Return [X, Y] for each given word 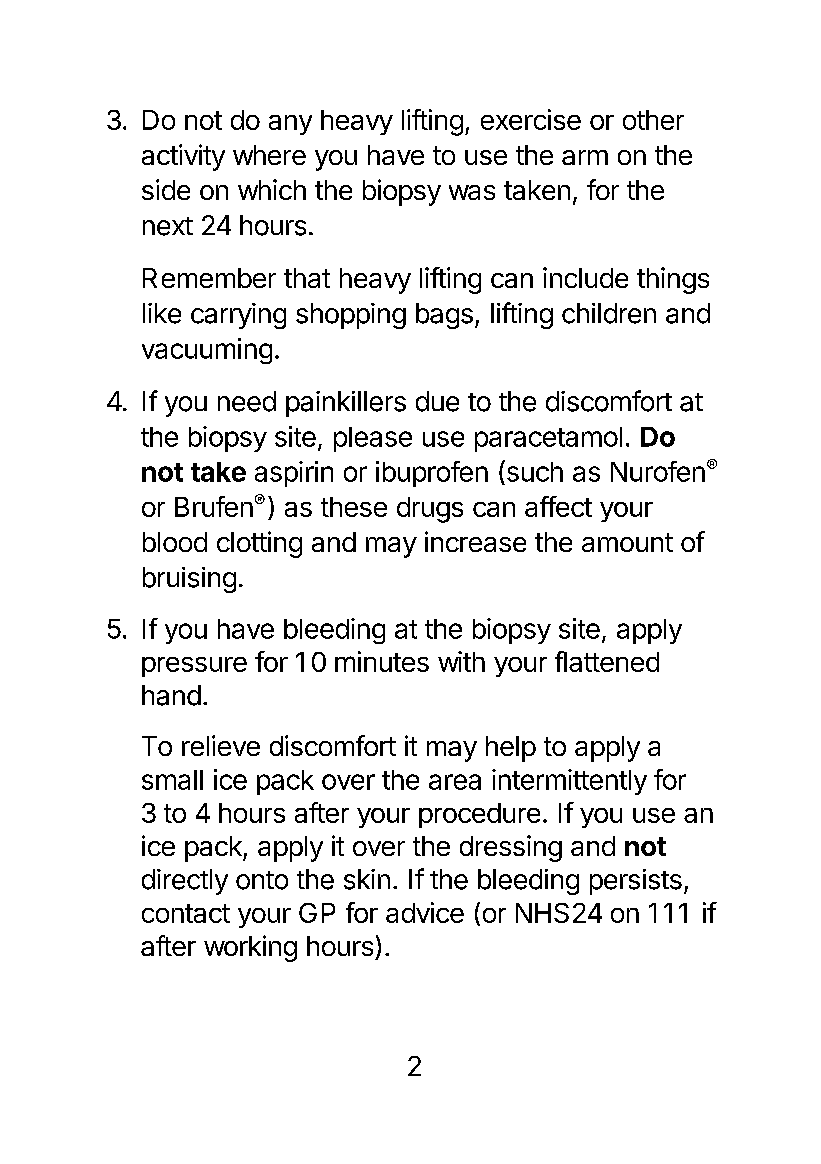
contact [186, 913]
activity [183, 157]
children [609, 313]
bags [444, 316]
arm [585, 157]
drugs [430, 510]
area [455, 782]
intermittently [569, 782]
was [472, 192]
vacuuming [207, 351]
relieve [221, 745]
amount [627, 542]
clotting [259, 544]
